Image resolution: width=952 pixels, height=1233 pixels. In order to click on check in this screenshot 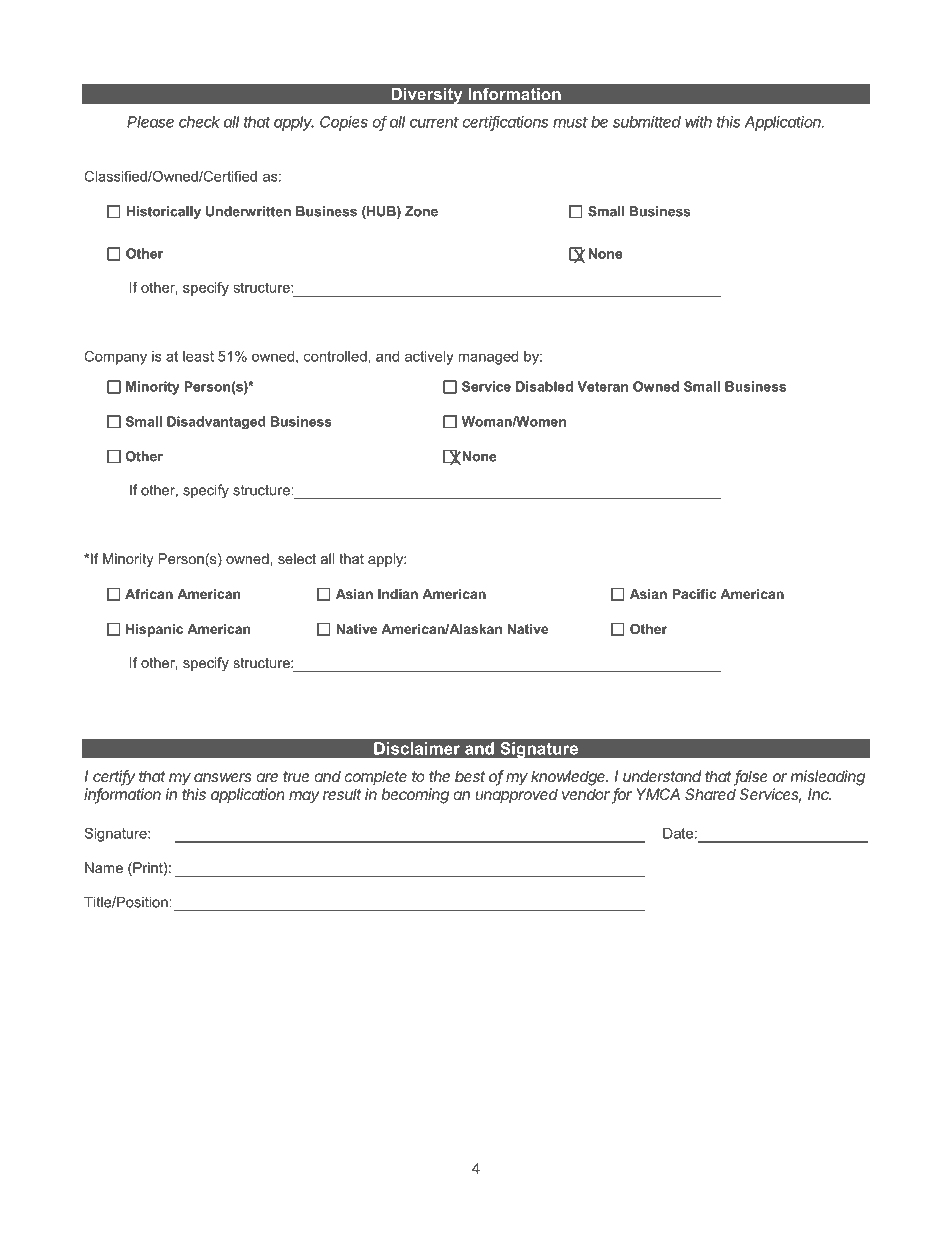, I will do `click(199, 122)`.
